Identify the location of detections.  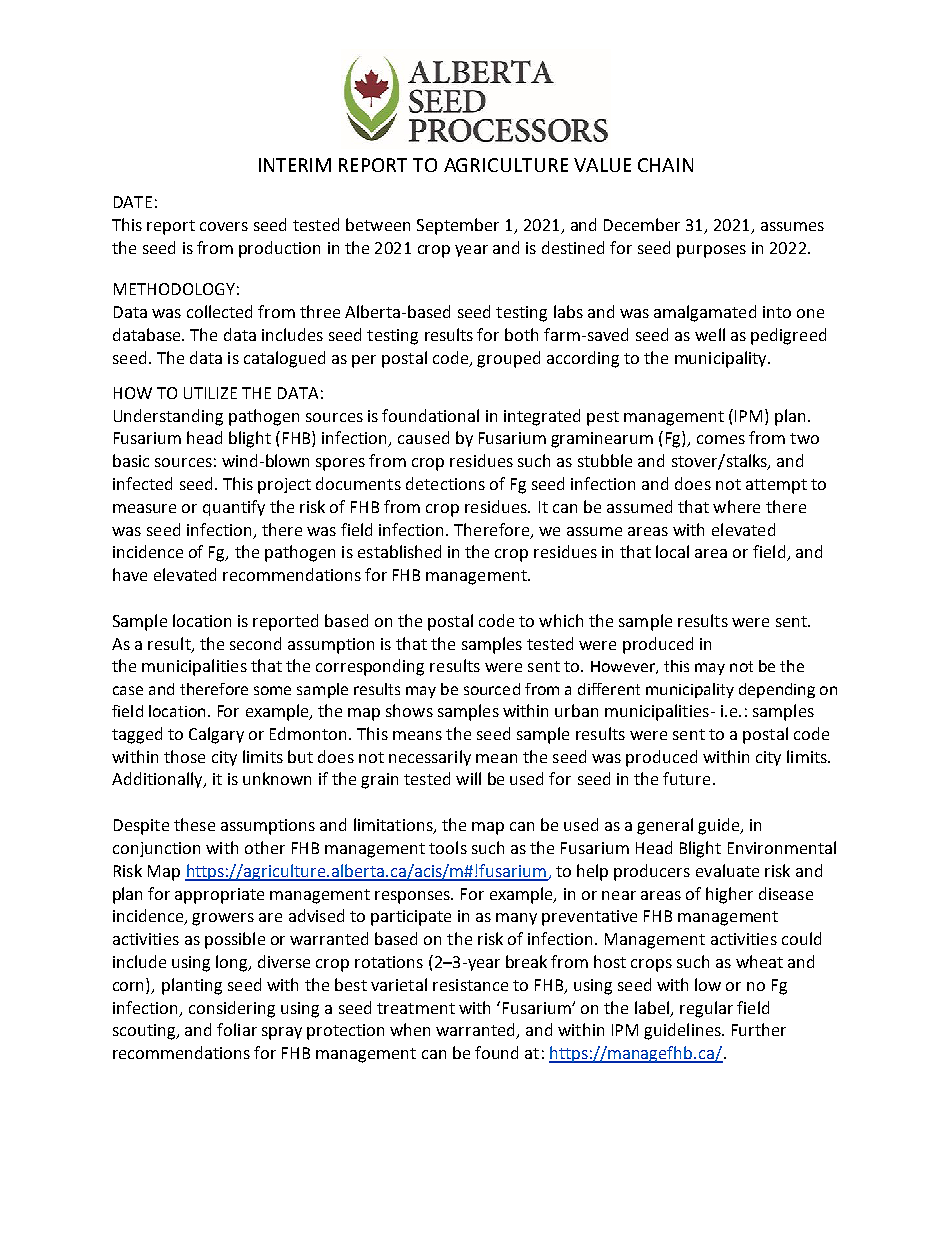
(445, 483).
